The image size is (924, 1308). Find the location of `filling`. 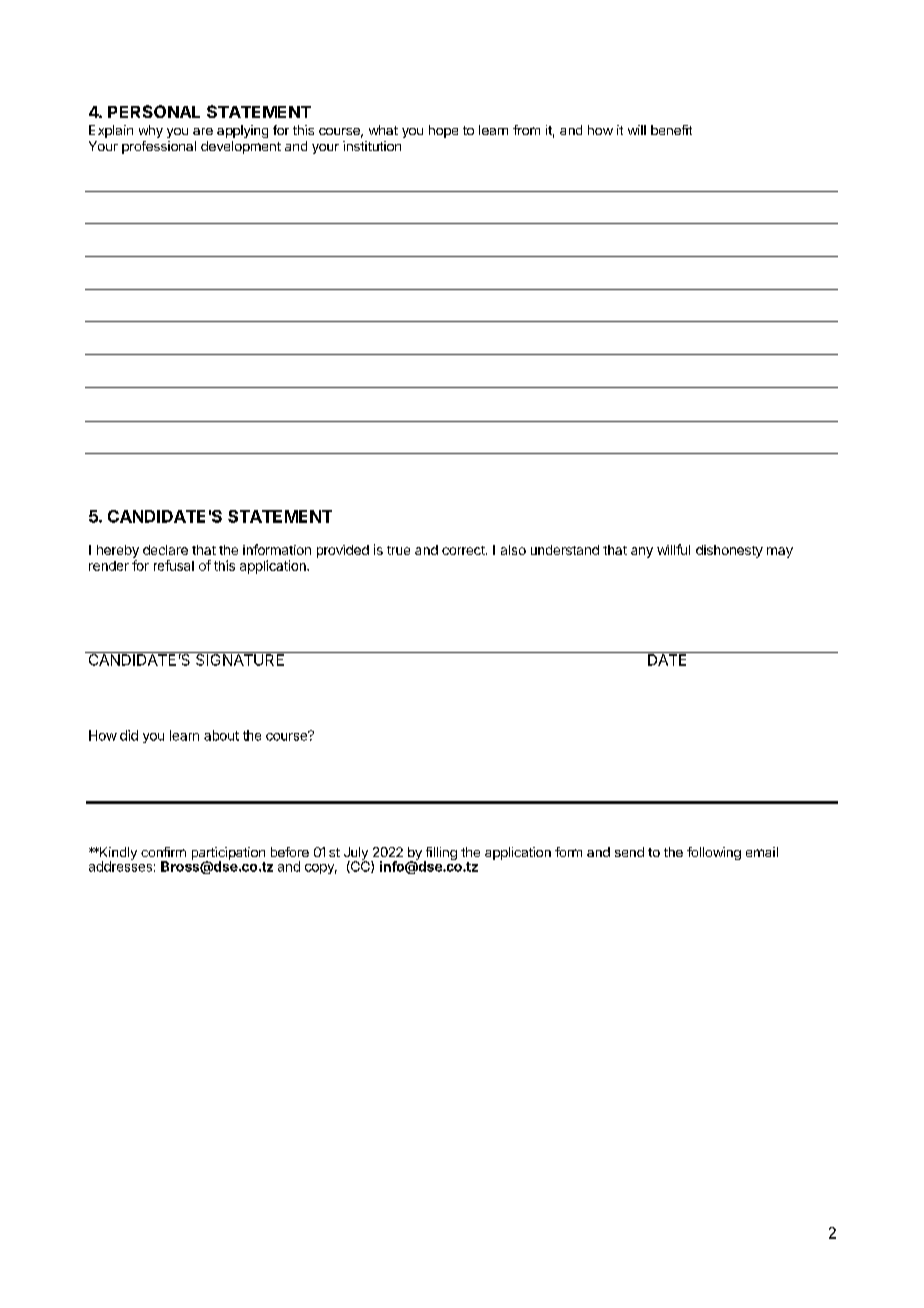

filling is located at coordinates (440, 855).
